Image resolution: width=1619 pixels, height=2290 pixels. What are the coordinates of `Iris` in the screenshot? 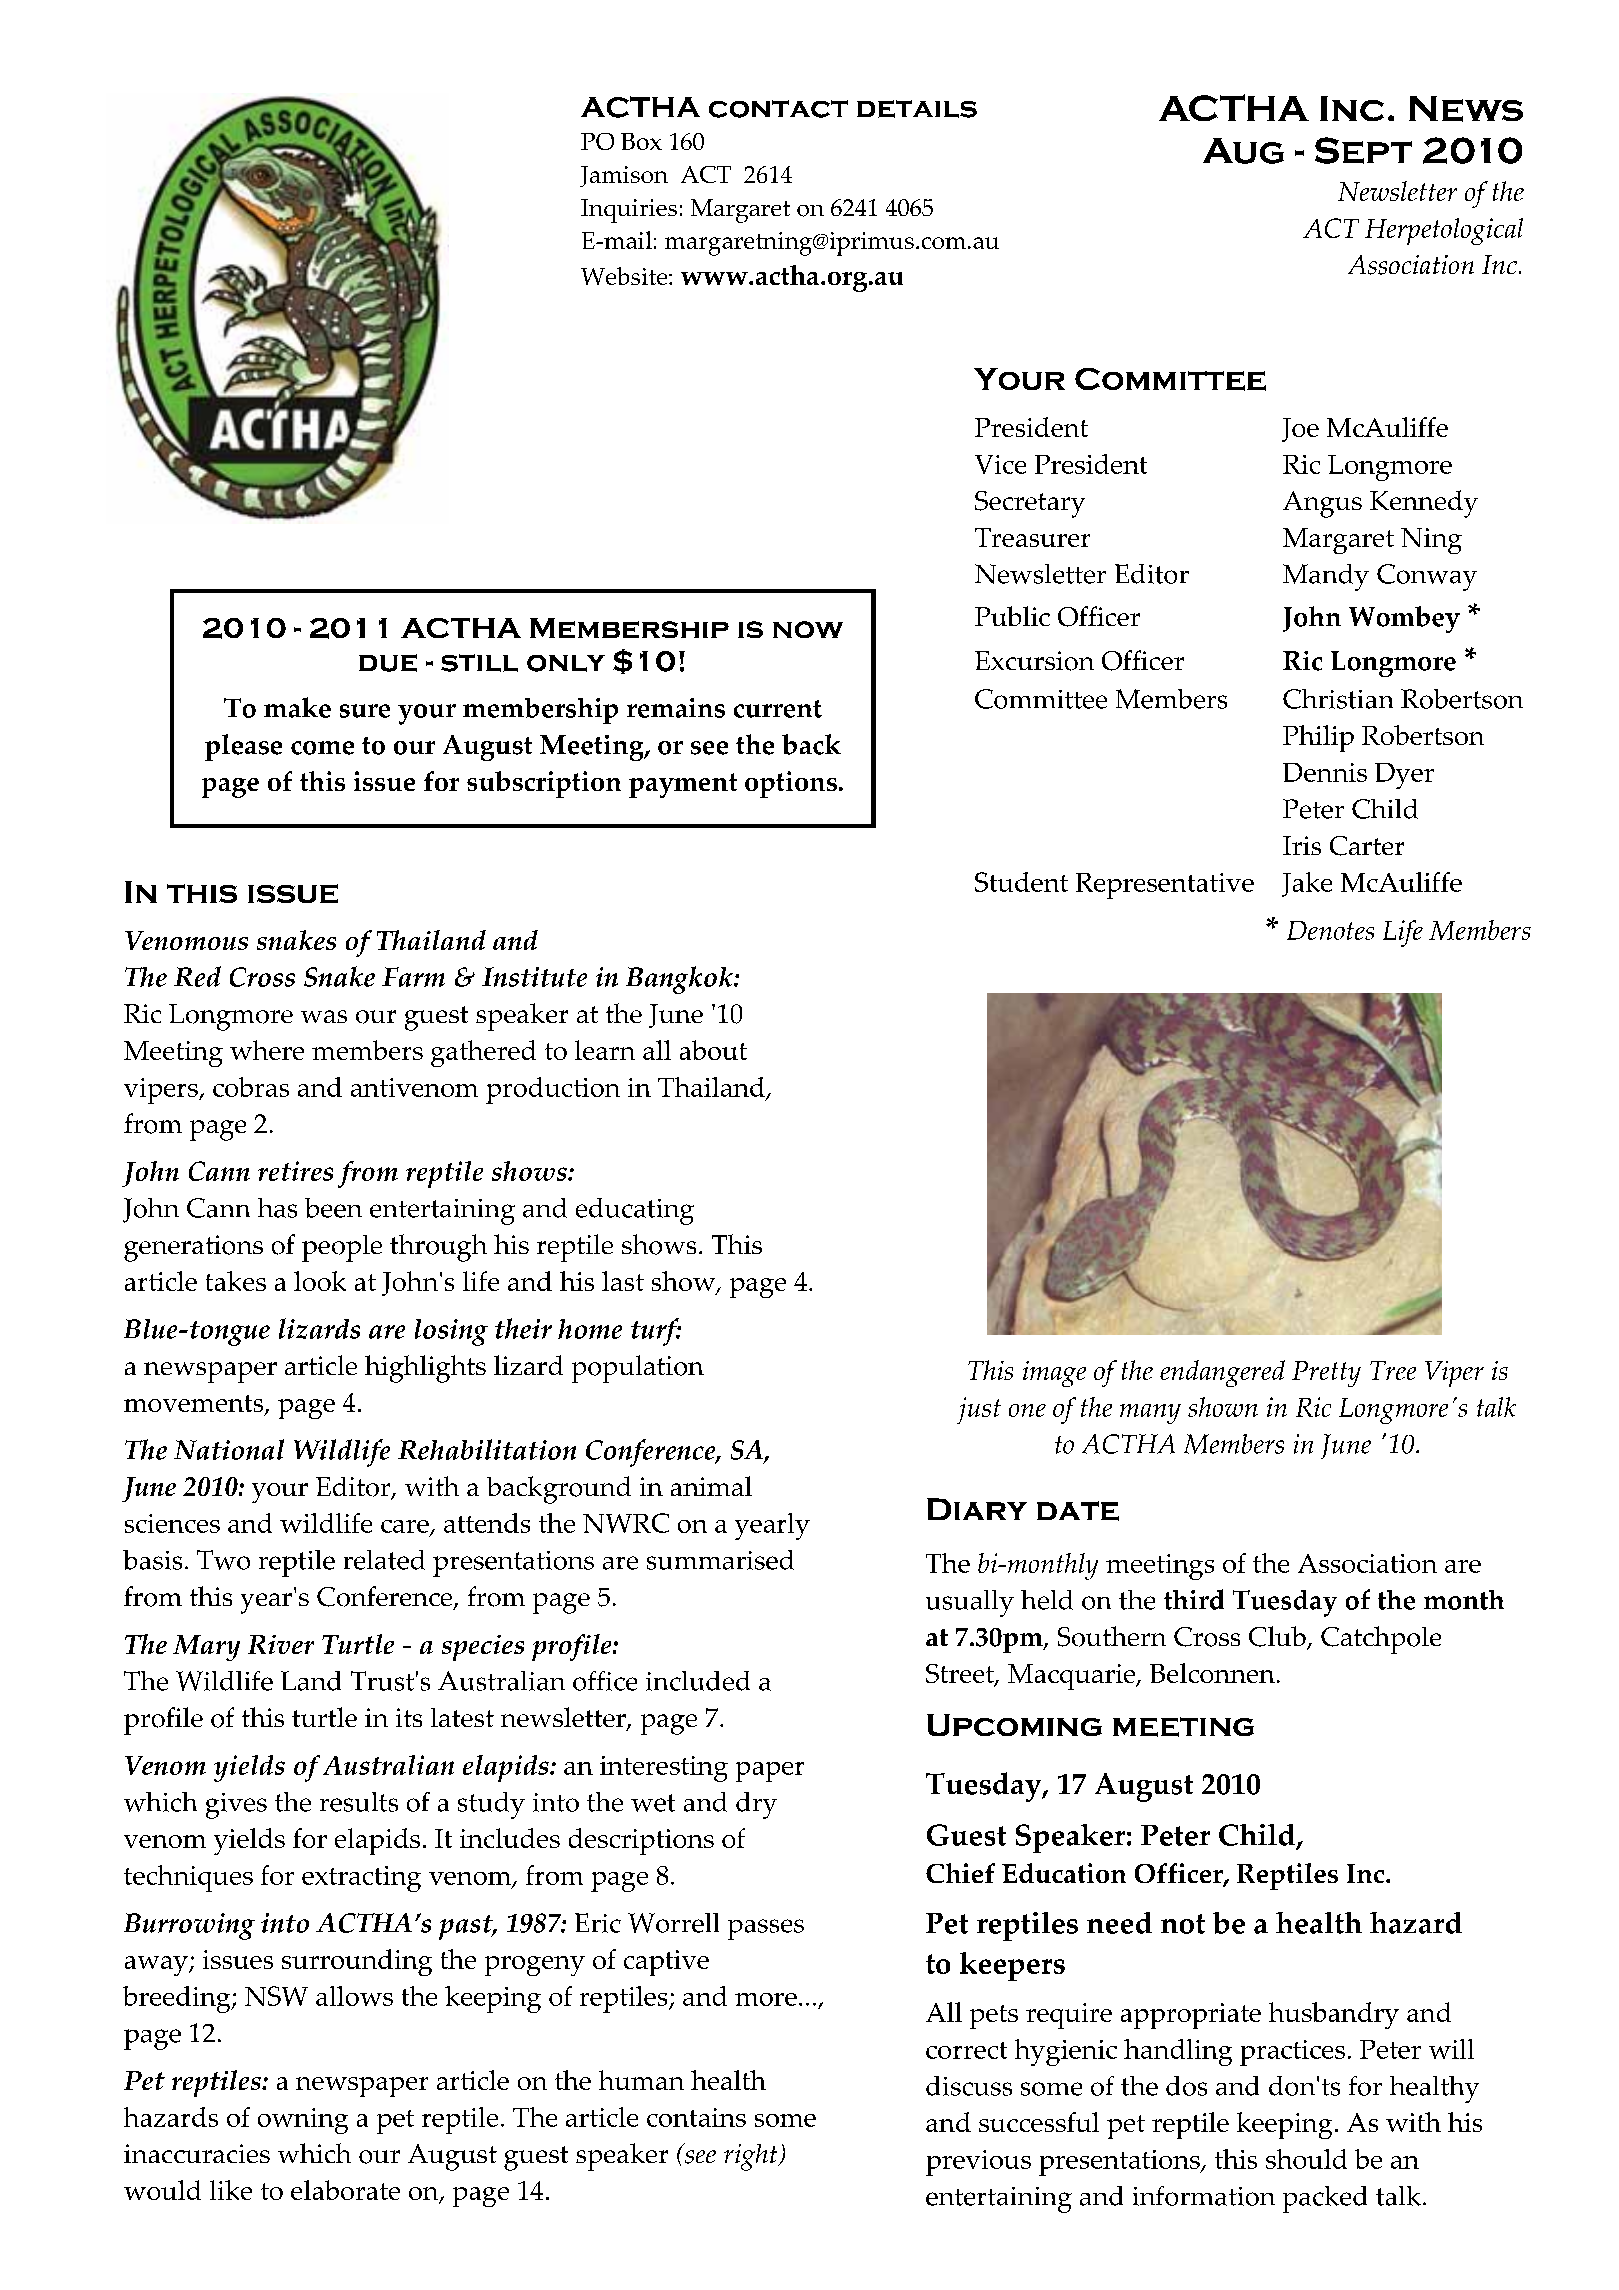 It's located at (1302, 845).
